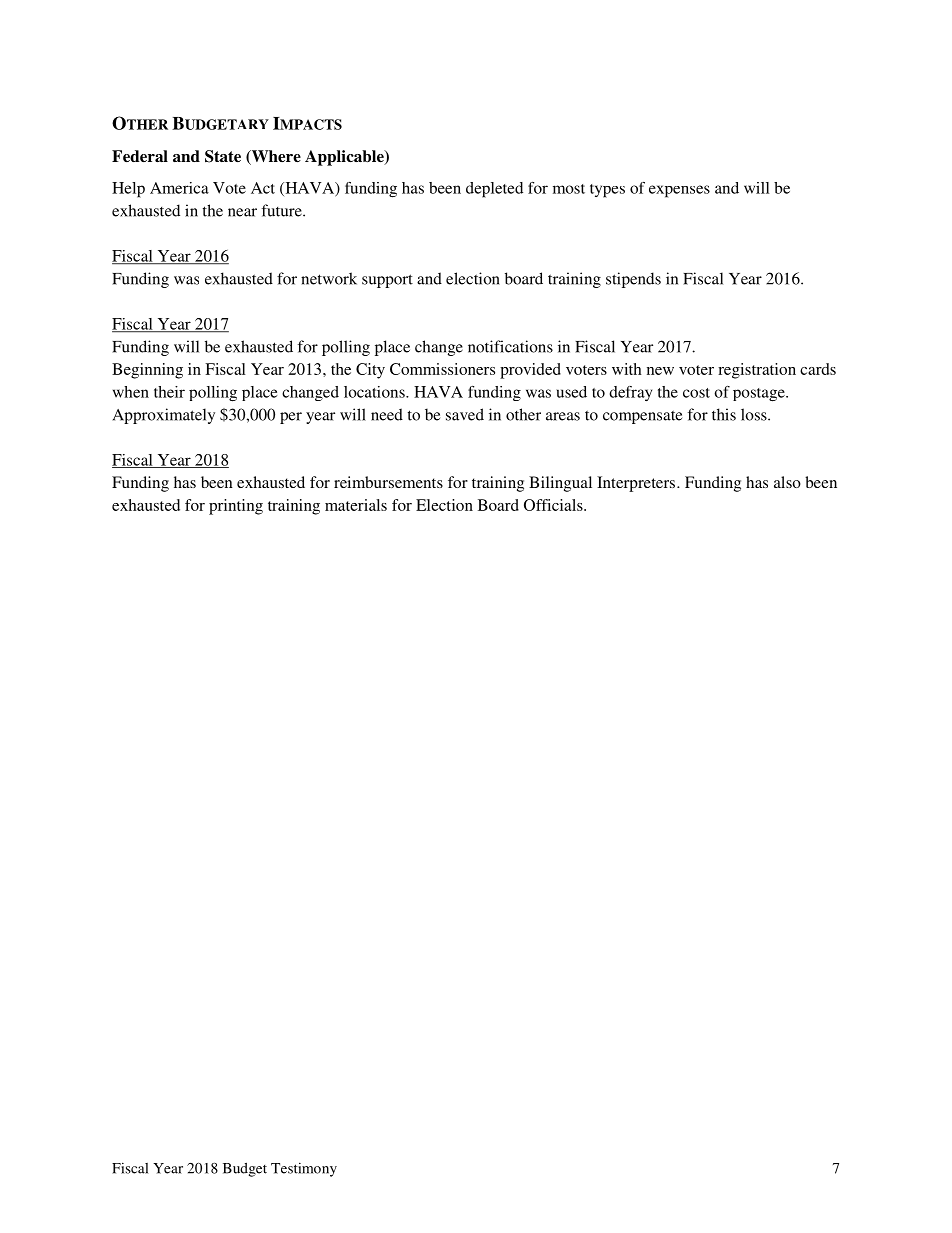 This screenshot has height=1233, width=952. What do you see at coordinates (554, 505) in the screenshot?
I see `Officials` at bounding box center [554, 505].
